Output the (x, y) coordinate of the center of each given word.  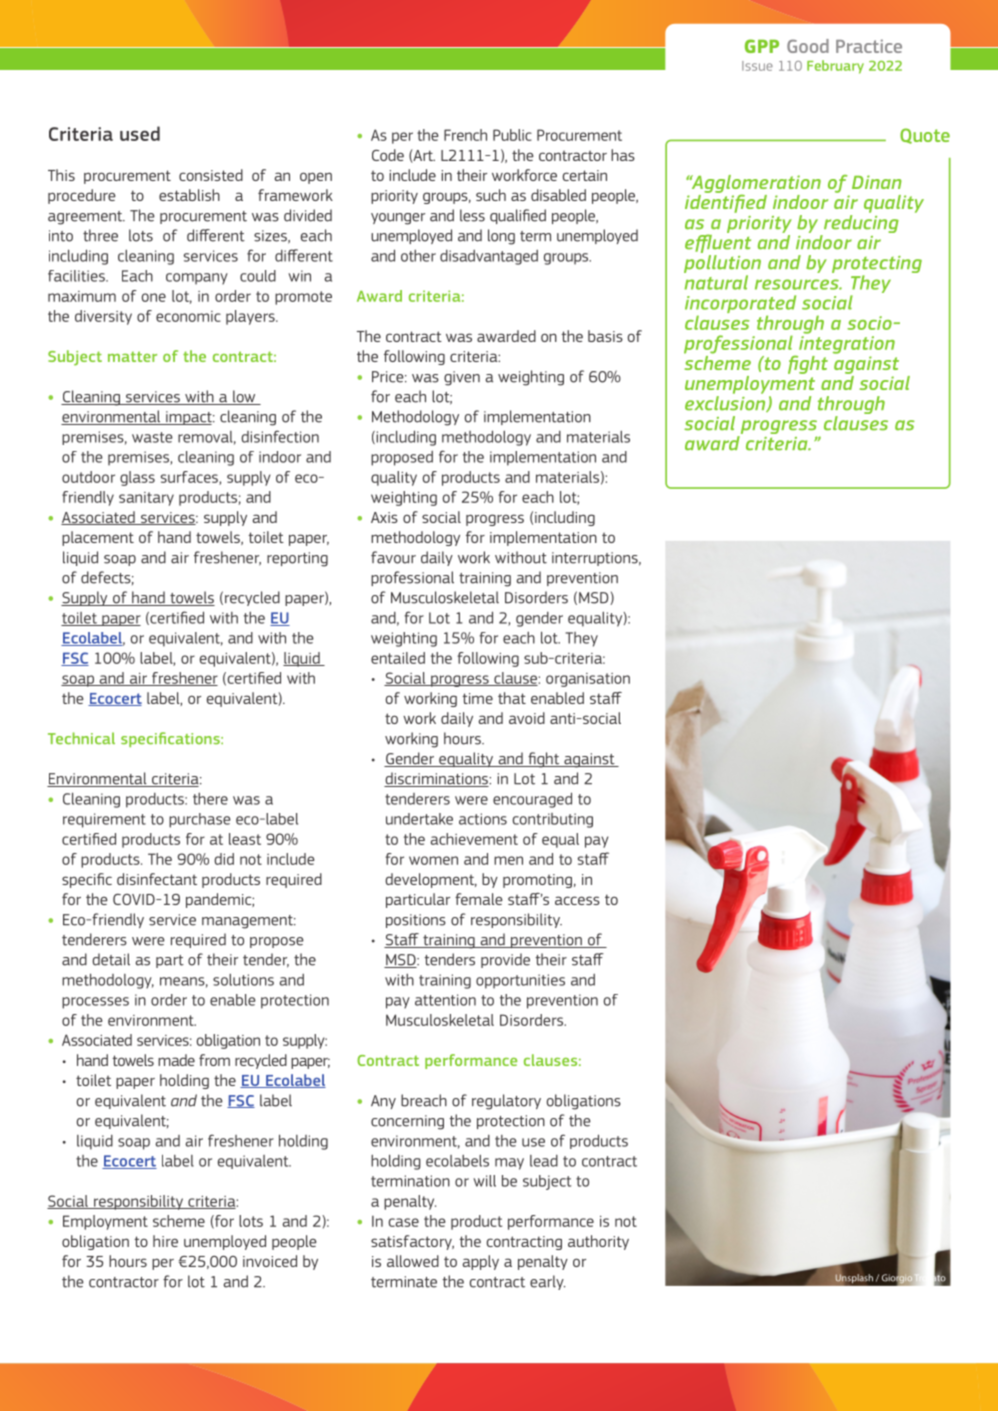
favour (393, 557)
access (577, 900)
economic (188, 316)
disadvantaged (489, 257)
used (140, 133)
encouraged (532, 800)
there (210, 798)
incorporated (740, 305)
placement (98, 538)
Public (512, 135)
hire (165, 1241)
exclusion (726, 402)
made (176, 1060)
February (835, 67)
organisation (588, 680)
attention (445, 1000)
